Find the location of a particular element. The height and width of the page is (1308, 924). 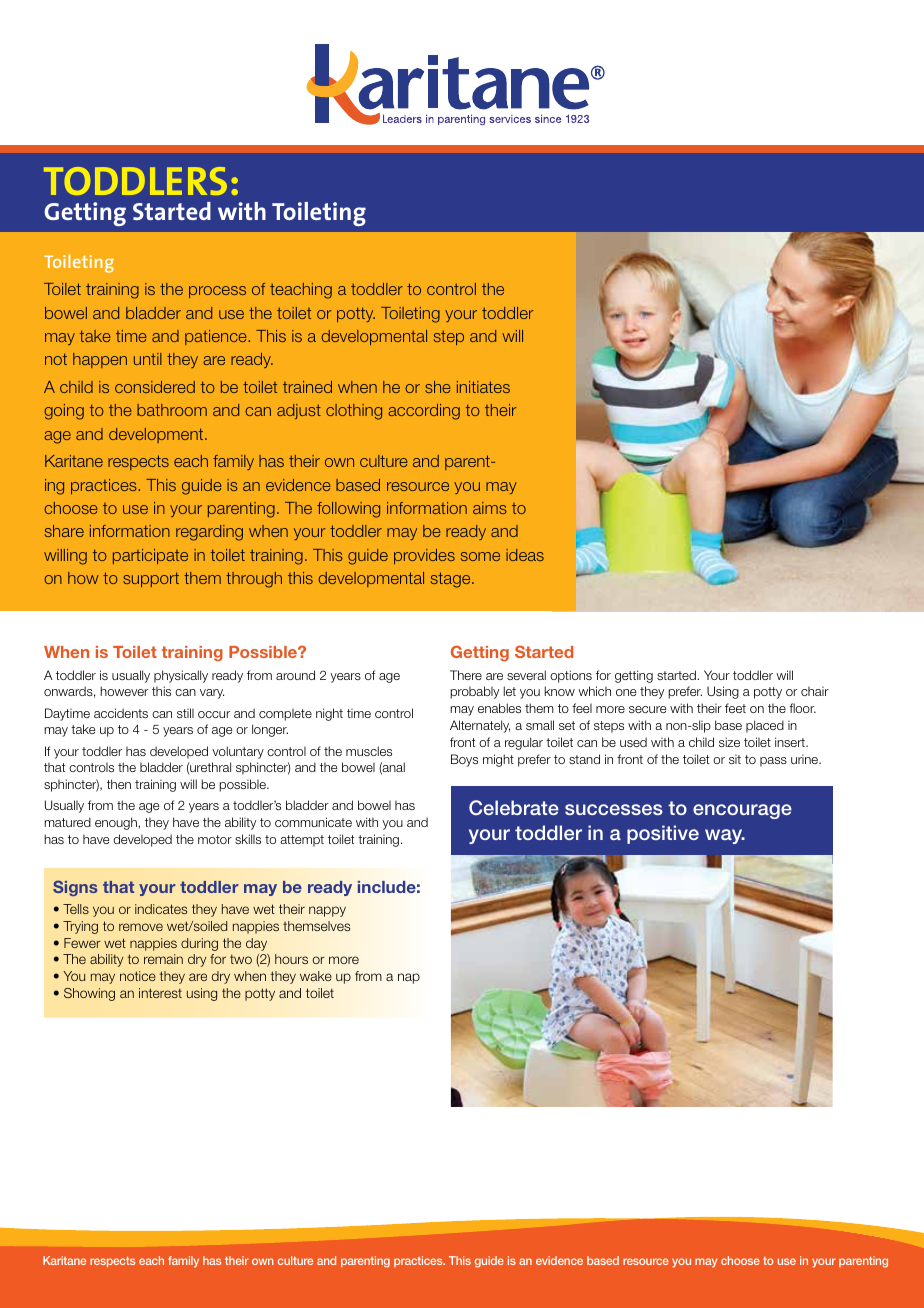

provides is located at coordinates (424, 556).
